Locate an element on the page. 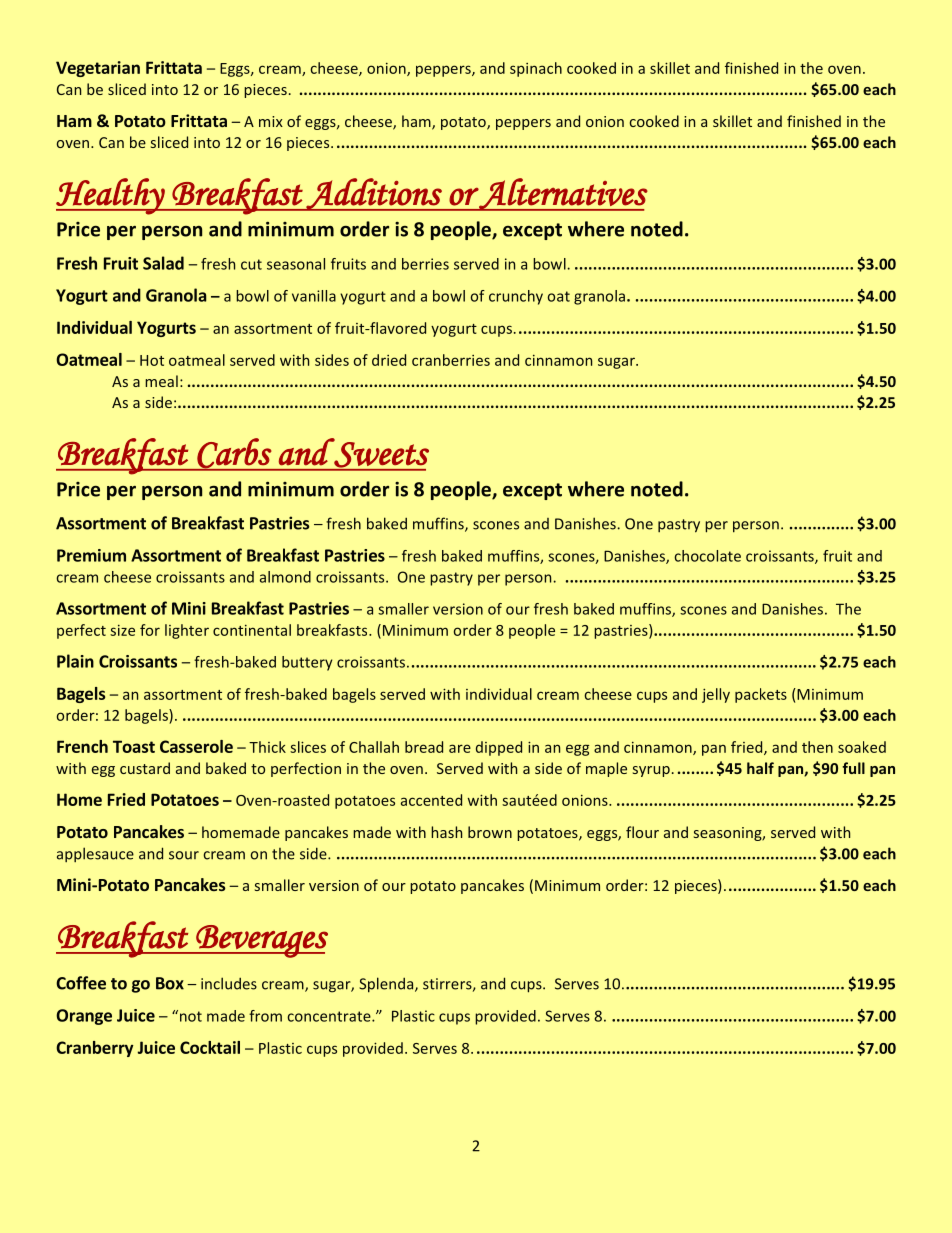  Splenda is located at coordinates (387, 985).
